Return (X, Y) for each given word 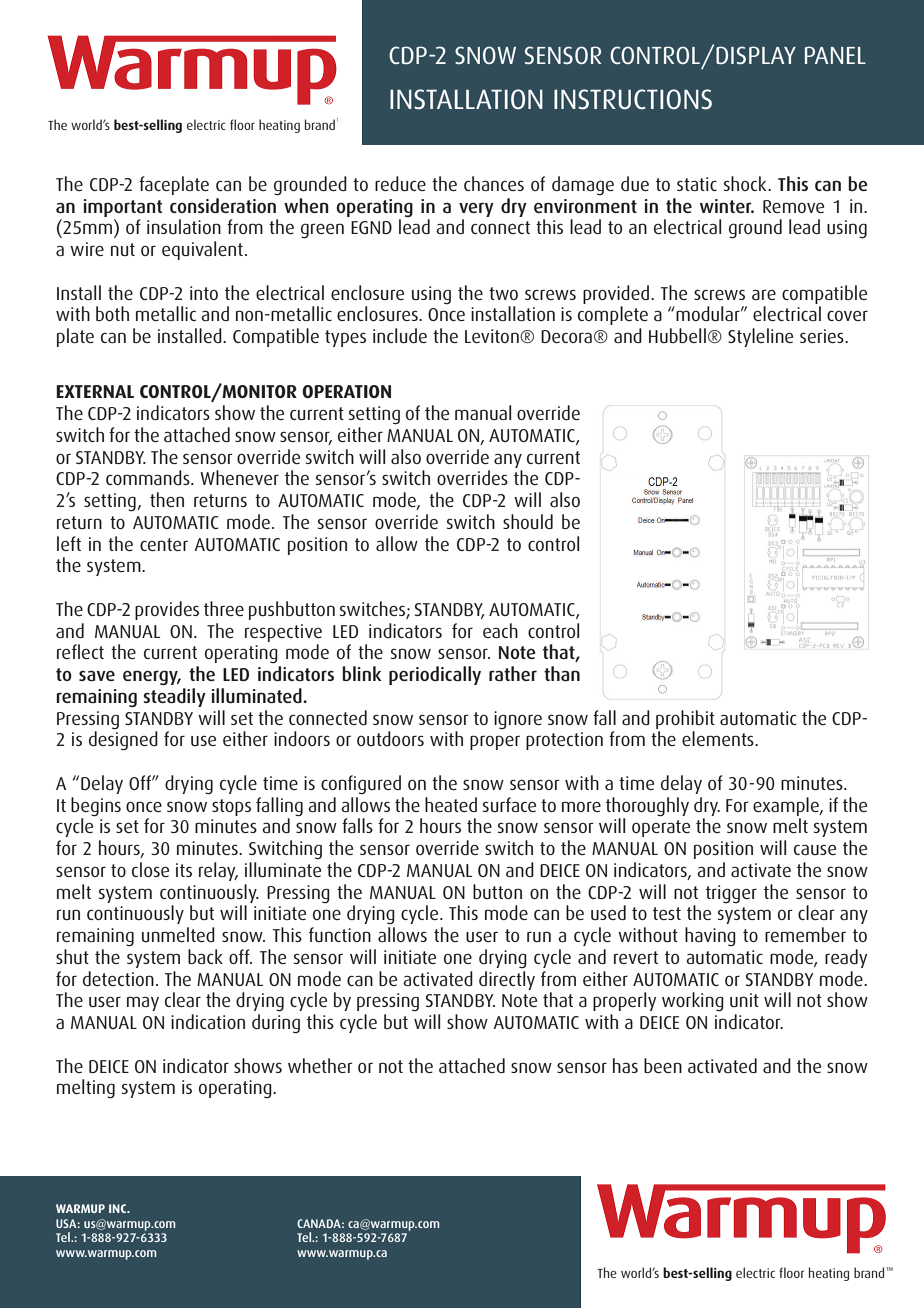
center (164, 544)
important (123, 208)
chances (494, 183)
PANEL (835, 55)
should (528, 521)
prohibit (685, 719)
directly (507, 979)
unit (744, 1000)
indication (208, 1021)
